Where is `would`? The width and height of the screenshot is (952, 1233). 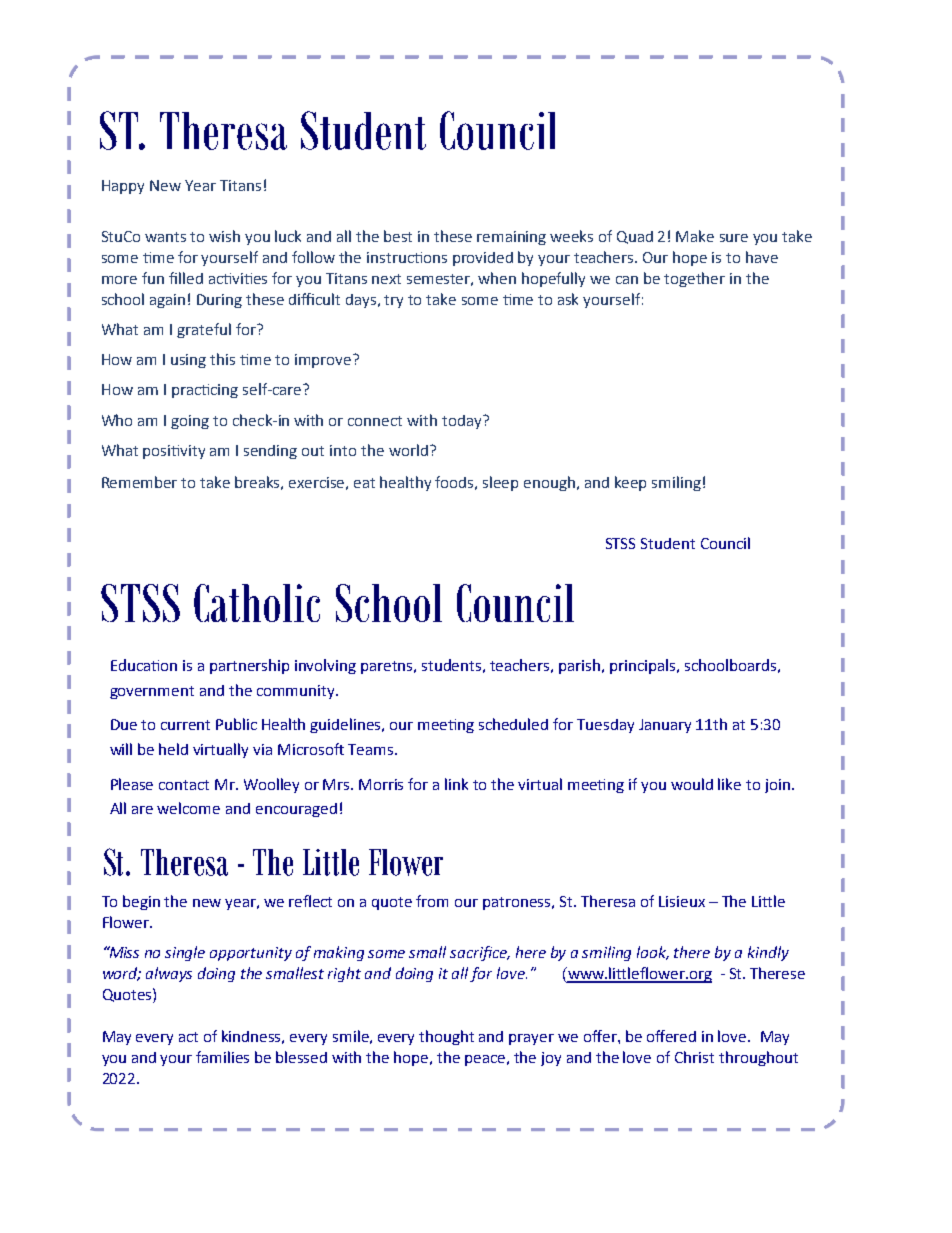
would is located at coordinates (692, 784).
